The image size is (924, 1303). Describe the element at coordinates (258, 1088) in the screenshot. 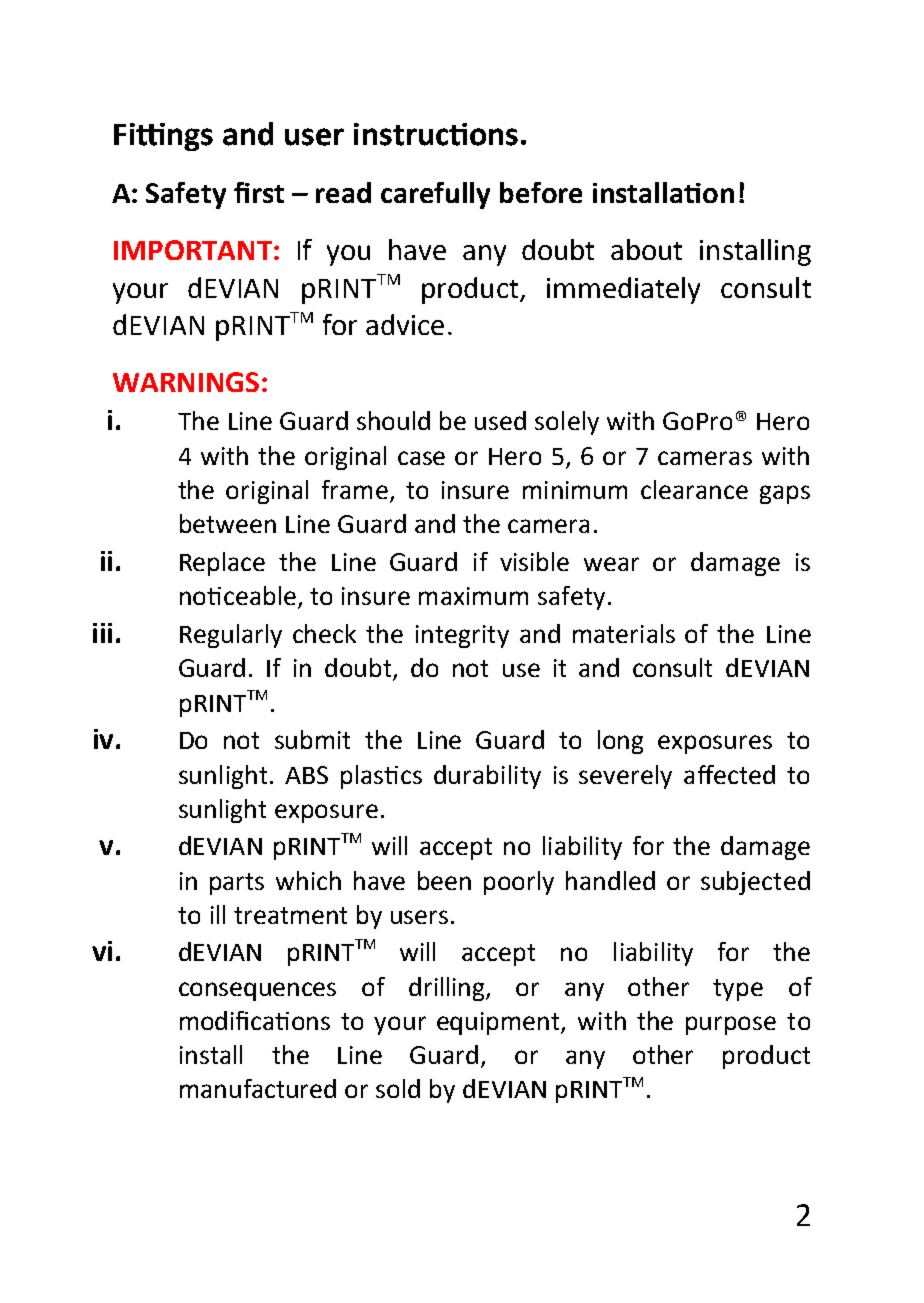

I see `manufactured` at that location.
